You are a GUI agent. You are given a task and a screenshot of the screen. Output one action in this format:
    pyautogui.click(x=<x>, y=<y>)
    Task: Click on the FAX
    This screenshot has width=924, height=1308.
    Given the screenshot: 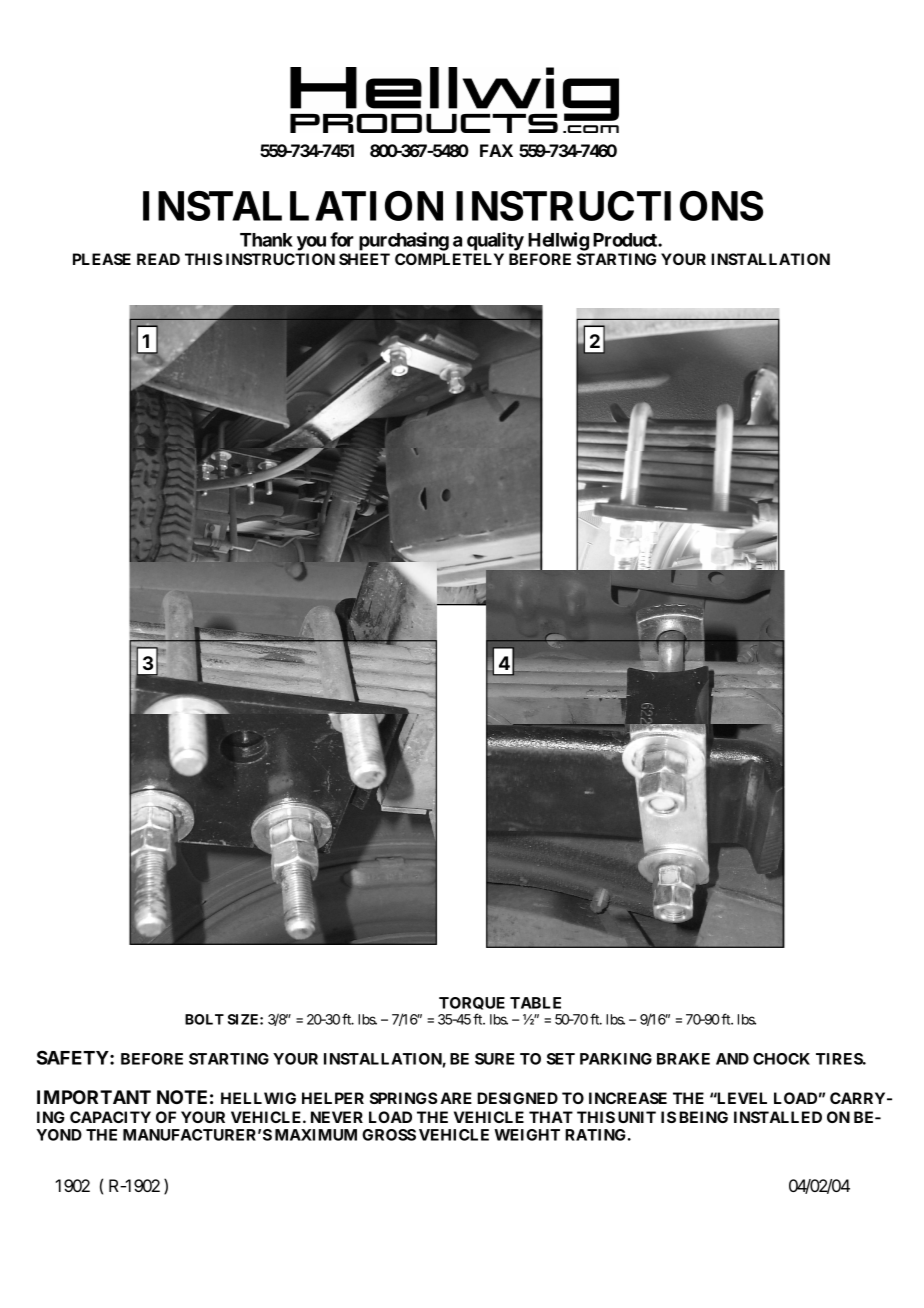 What is the action you would take?
    pyautogui.click(x=496, y=150)
